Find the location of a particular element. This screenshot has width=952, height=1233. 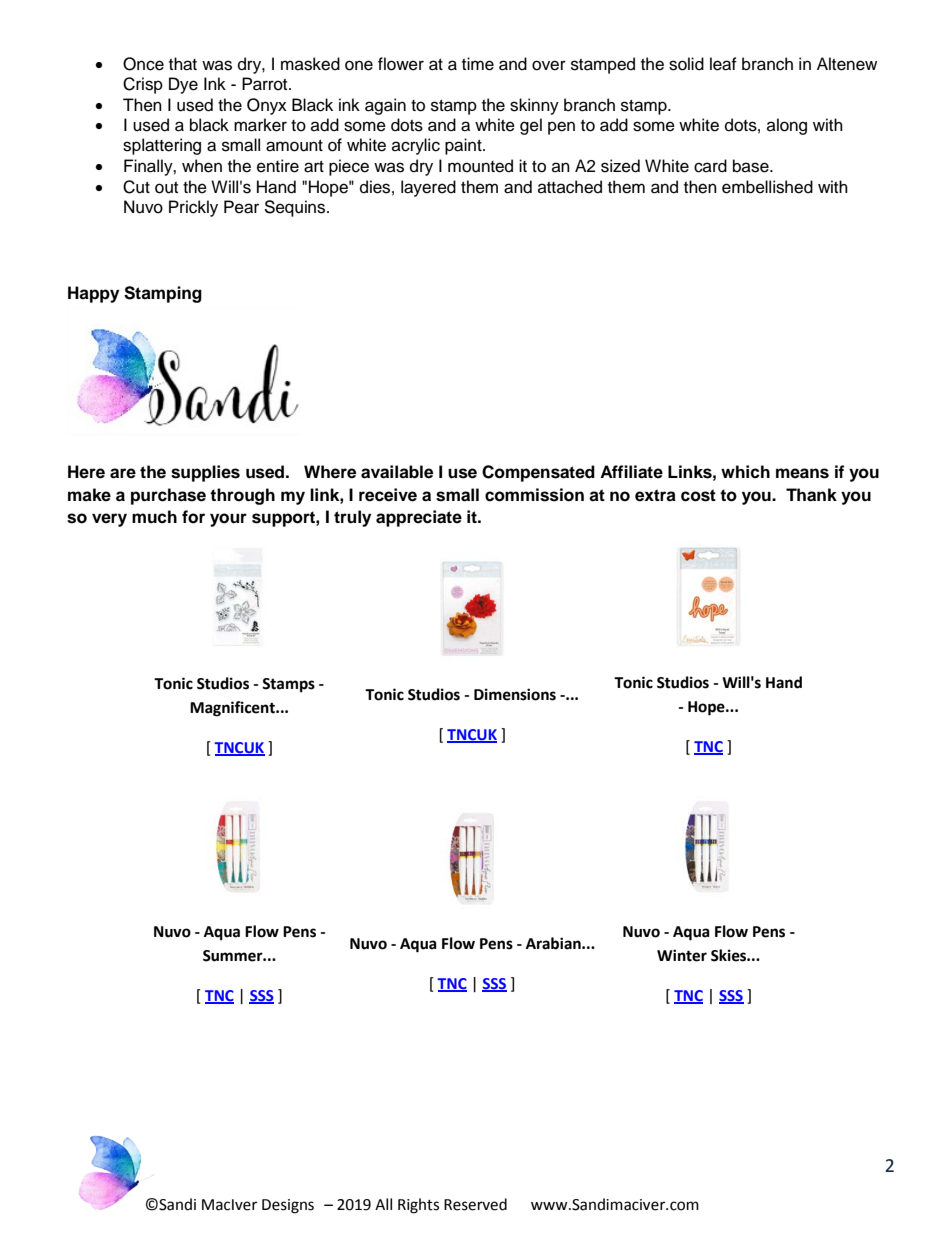

Dimensions is located at coordinates (515, 694).
